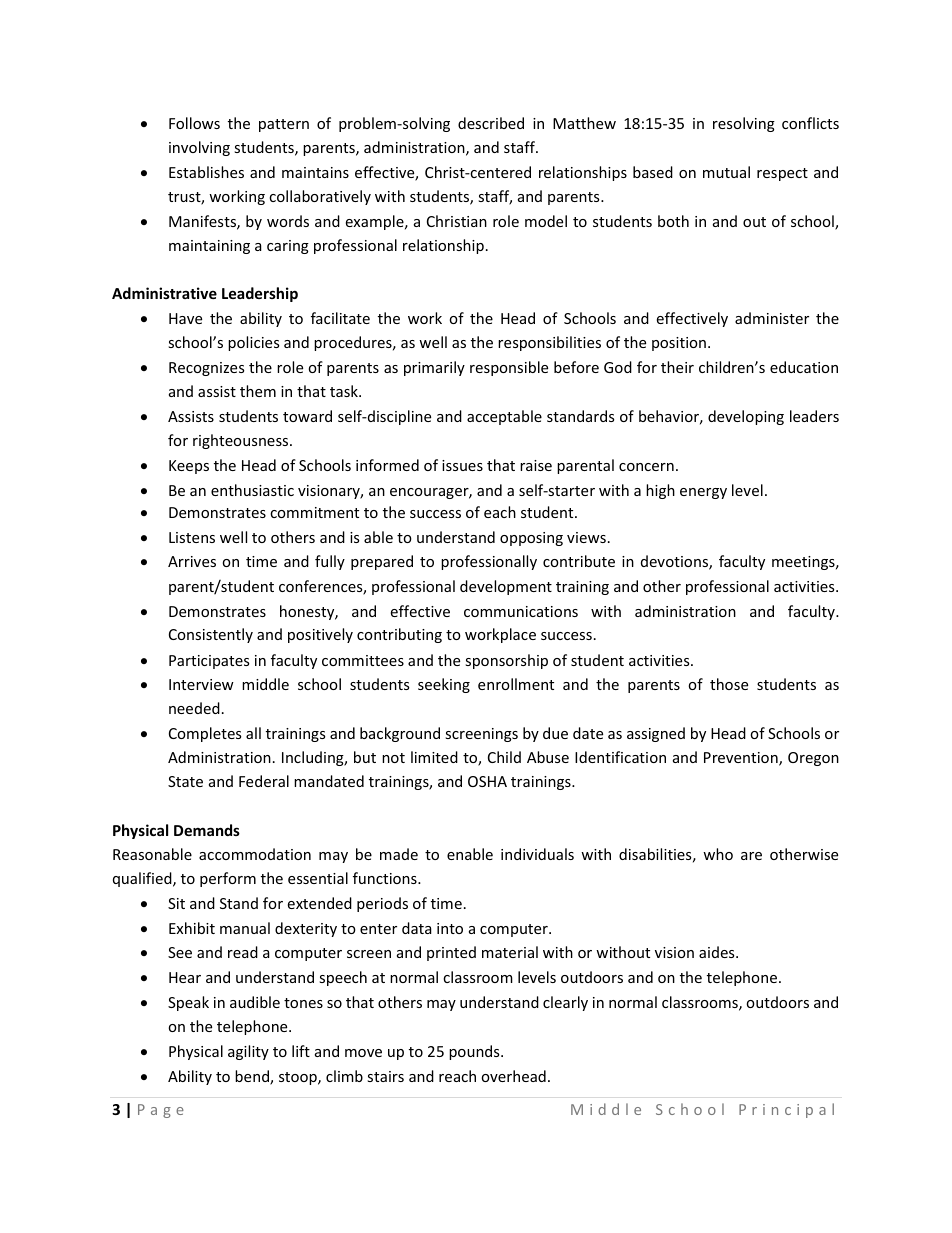  Describe the element at coordinates (248, 1052) in the screenshot. I see `agility` at that location.
